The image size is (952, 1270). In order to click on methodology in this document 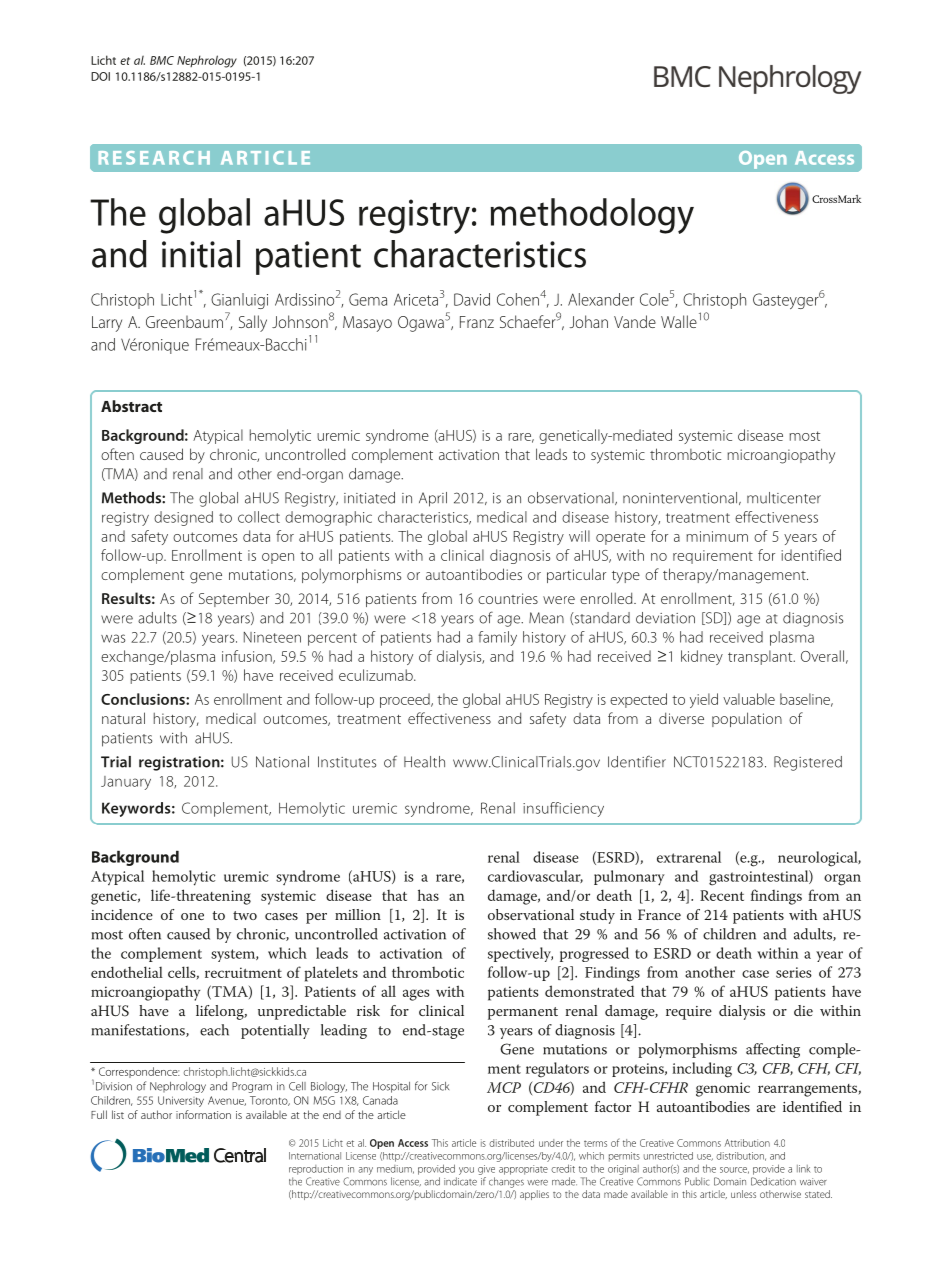, I will do `click(592, 216)`.
